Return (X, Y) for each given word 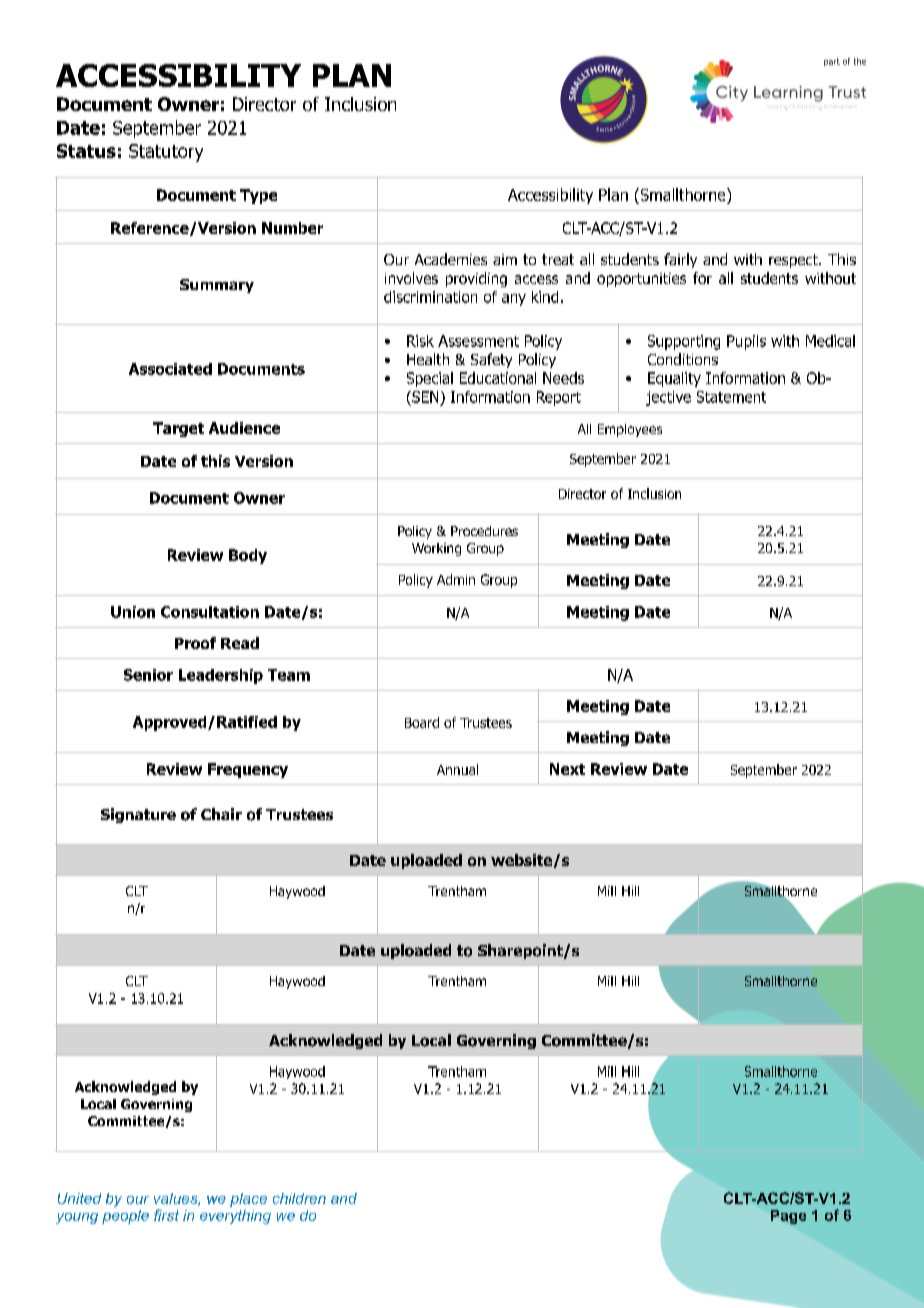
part (832, 62)
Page (788, 1217)
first (166, 1215)
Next (567, 769)
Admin (456, 579)
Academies (451, 259)
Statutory (166, 153)
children (299, 1198)
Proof (195, 643)
